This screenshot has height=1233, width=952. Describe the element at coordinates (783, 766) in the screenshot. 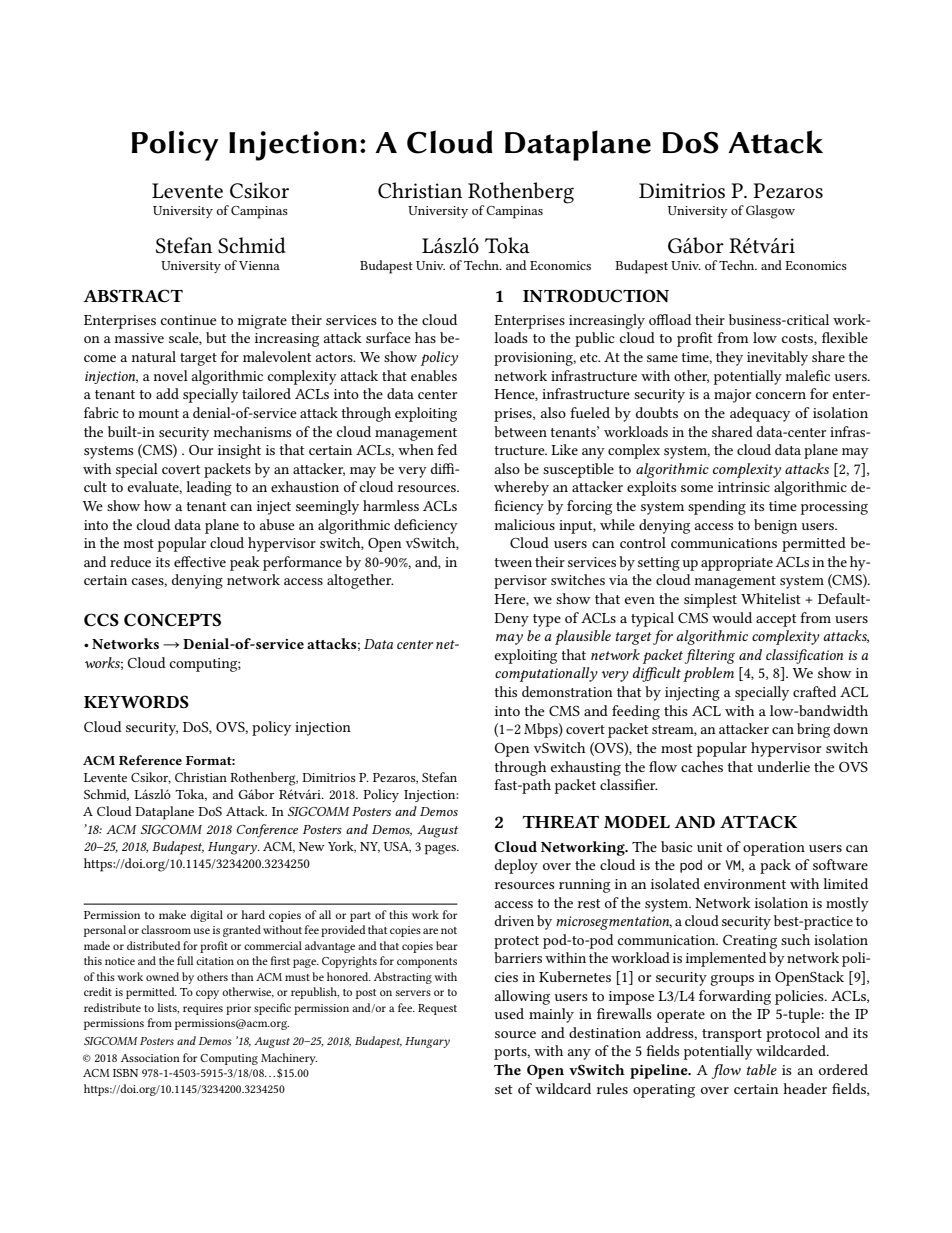

I see `underlie` at that location.
